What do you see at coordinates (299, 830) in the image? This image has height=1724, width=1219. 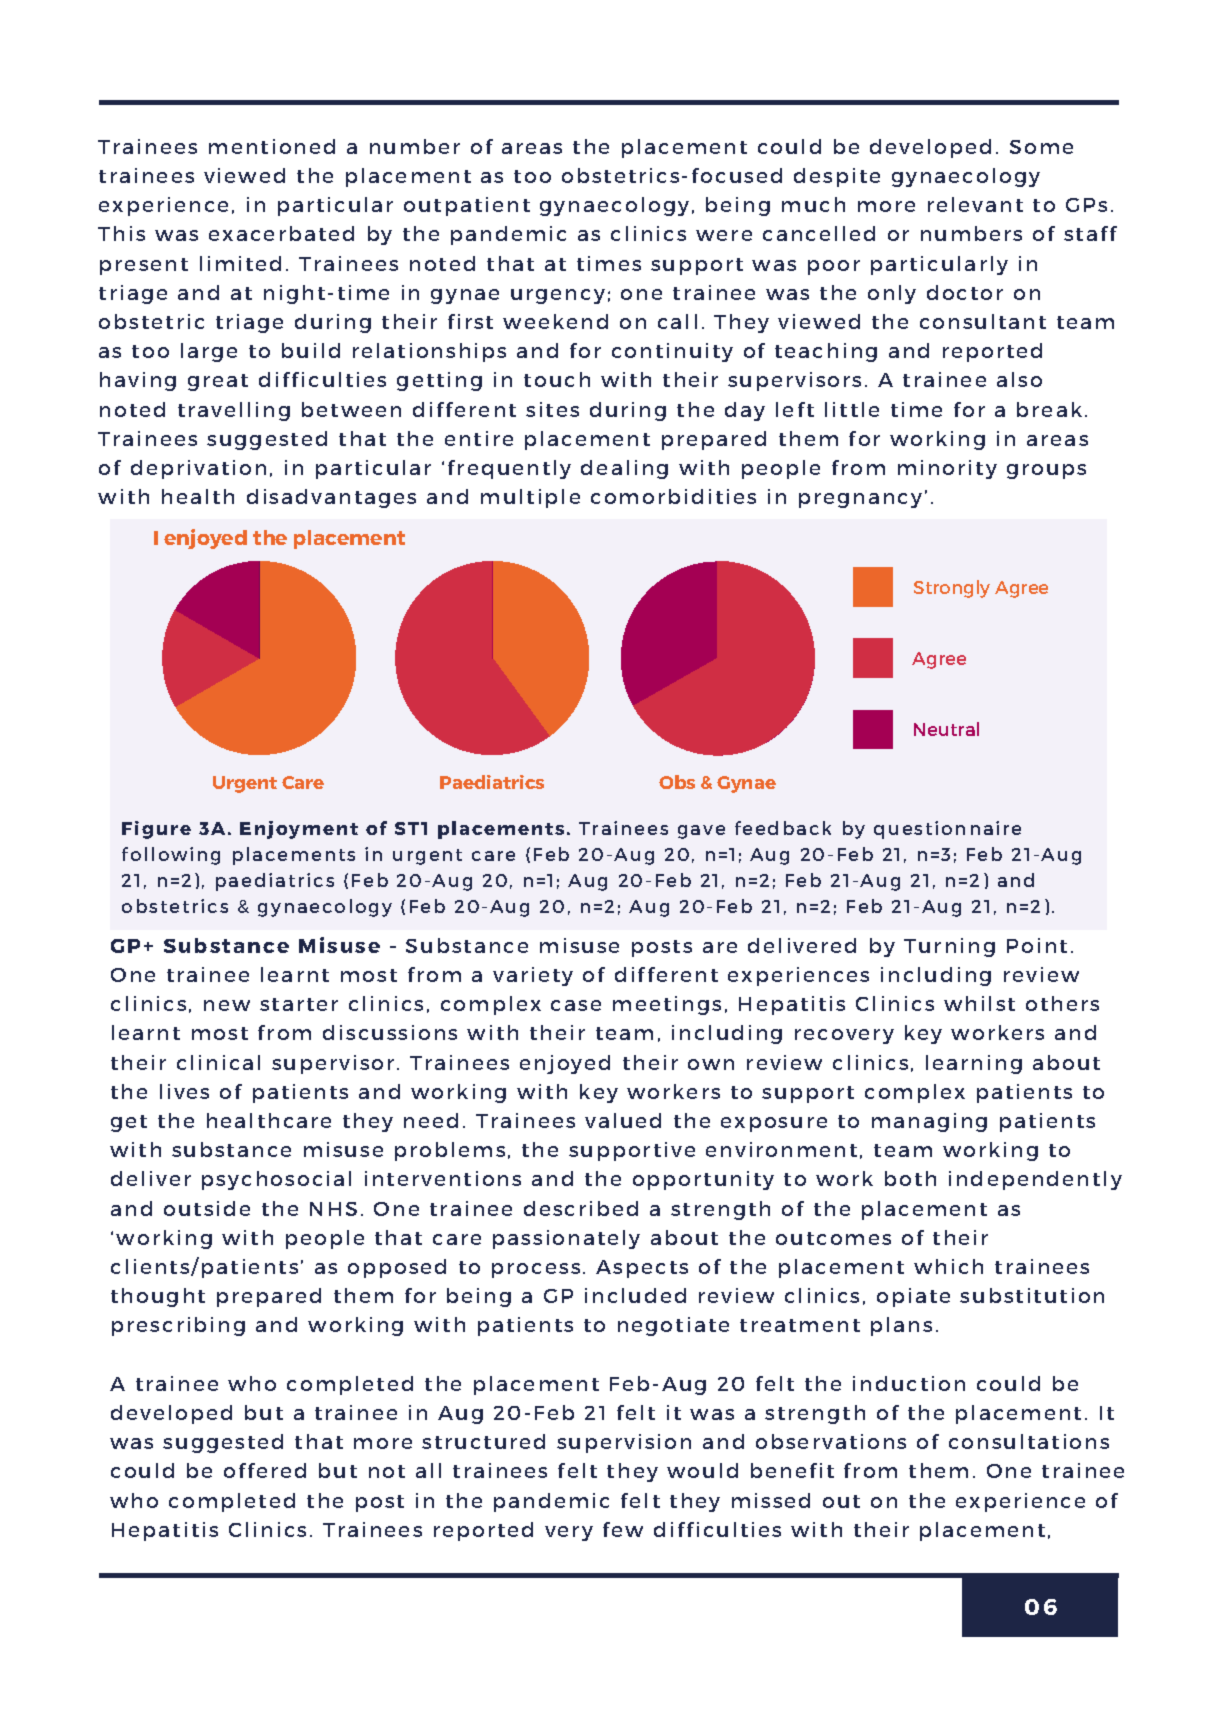 I see `Enjoyment` at bounding box center [299, 830].
